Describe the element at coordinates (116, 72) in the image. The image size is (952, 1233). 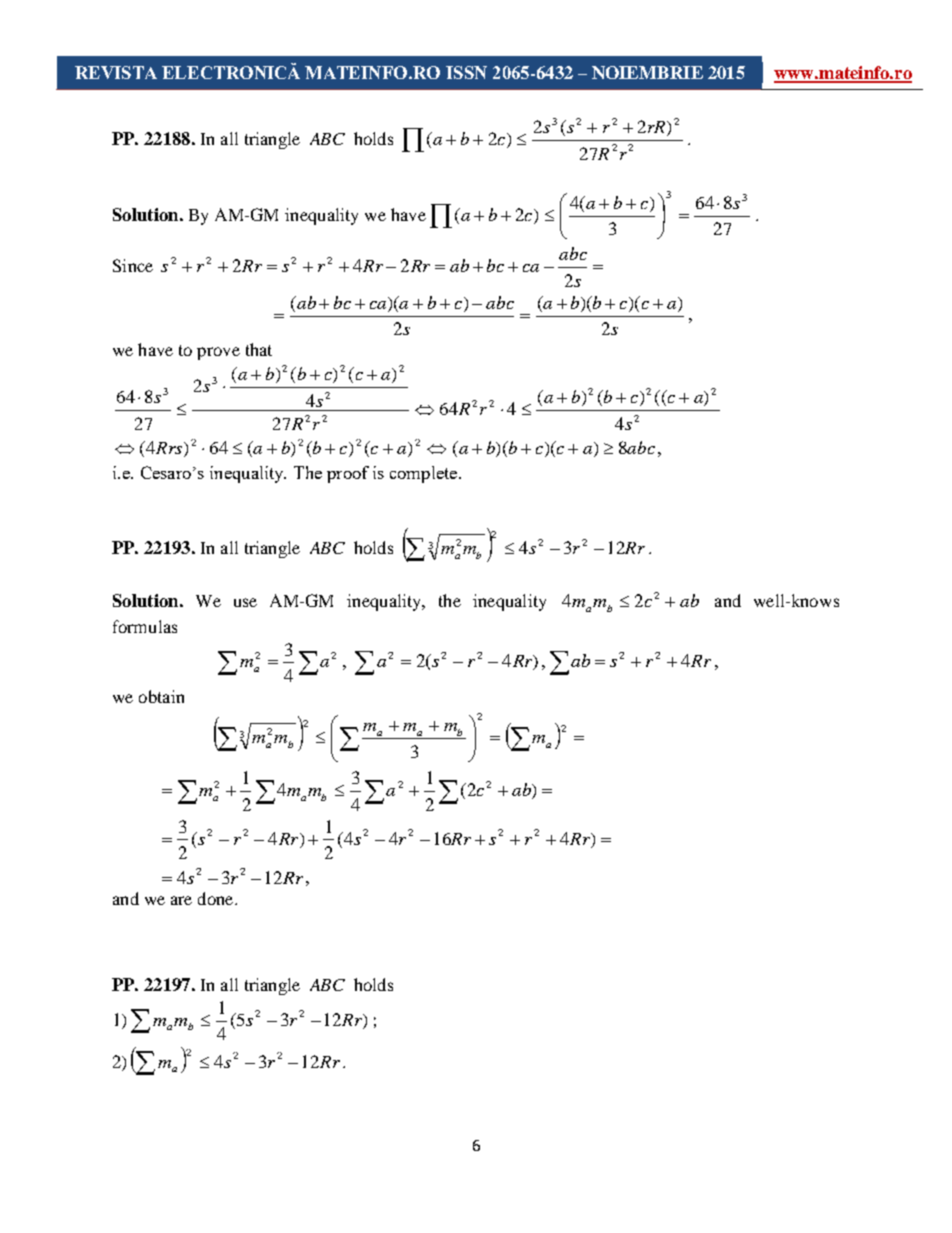
I see `REVISTA` at that location.
